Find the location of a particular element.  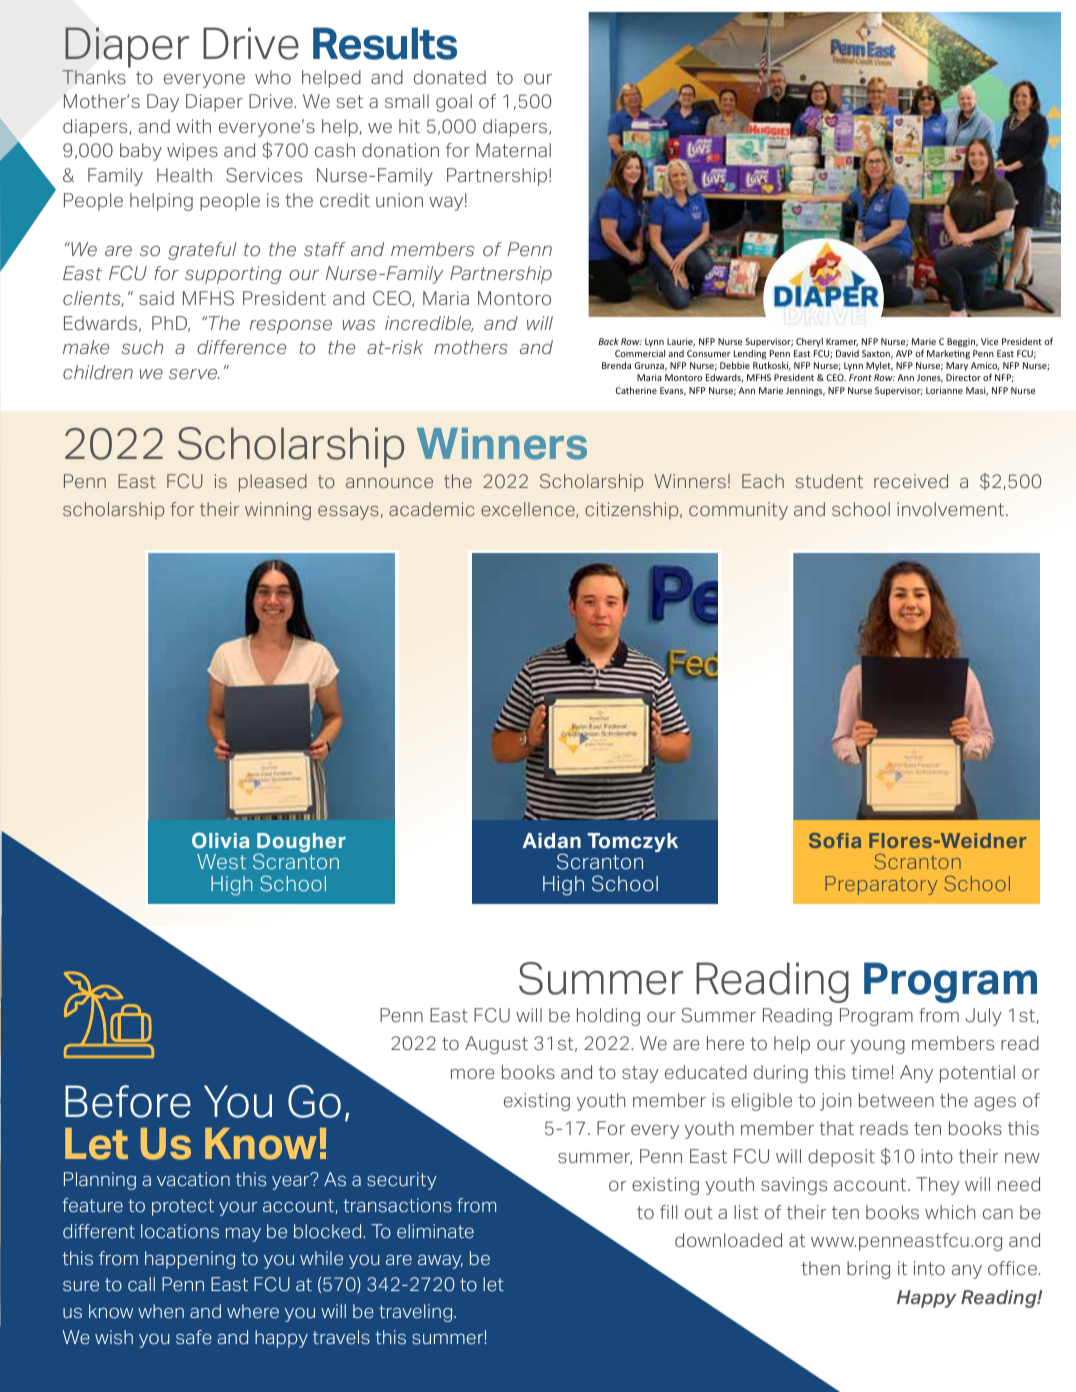

West is located at coordinates (221, 861).
